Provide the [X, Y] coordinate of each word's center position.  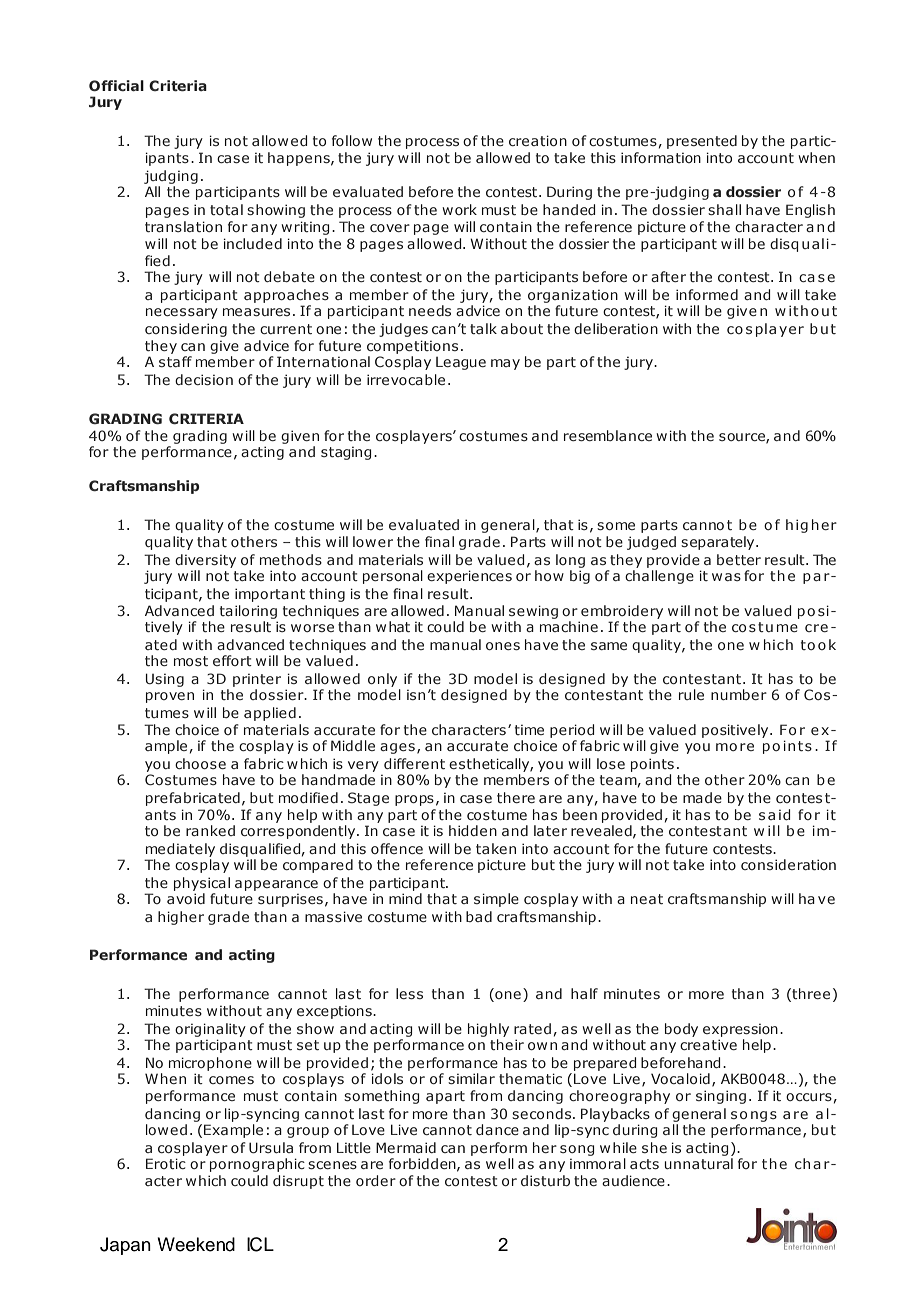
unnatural [698, 1163]
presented [702, 142]
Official [116, 85]
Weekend [196, 1244]
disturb [545, 1180]
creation [538, 140]
